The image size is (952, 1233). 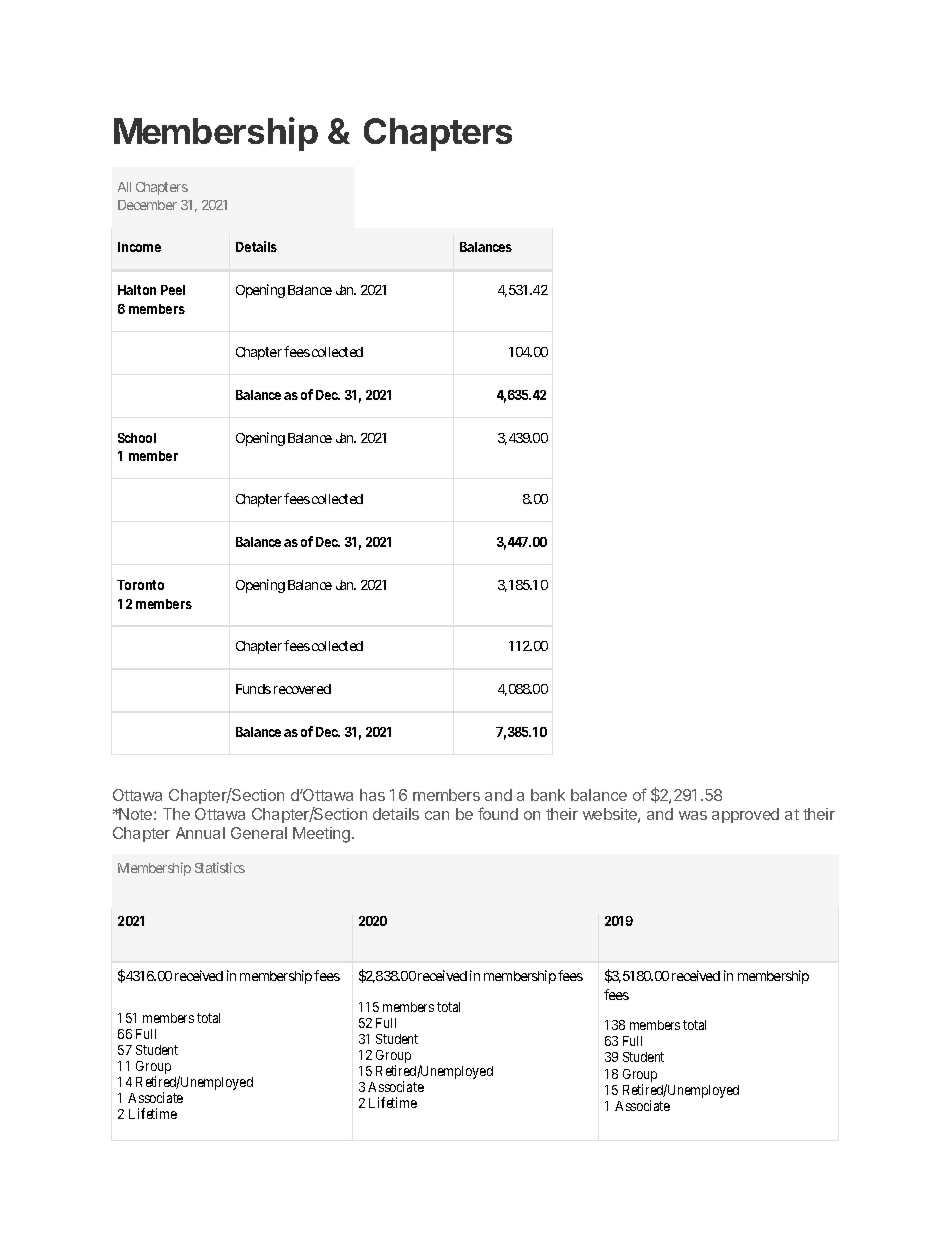 What do you see at coordinates (147, 205) in the document?
I see `December` at bounding box center [147, 205].
